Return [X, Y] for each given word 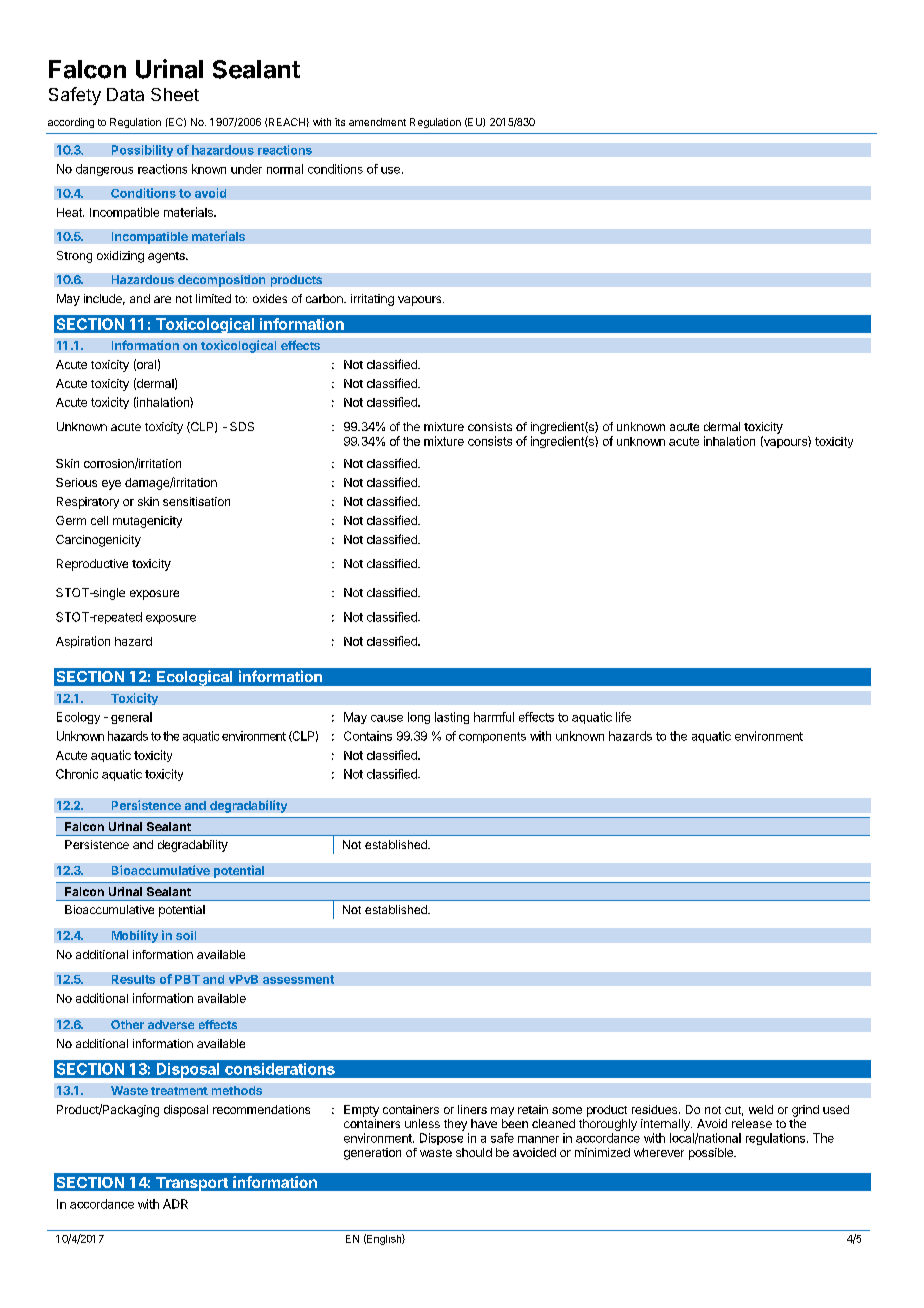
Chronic [77, 774]
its [340, 122]
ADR [175, 1204]
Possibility [142, 151]
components [492, 737]
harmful [494, 717]
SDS [242, 426]
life [623, 717]
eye [111, 485]
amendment [377, 122]
